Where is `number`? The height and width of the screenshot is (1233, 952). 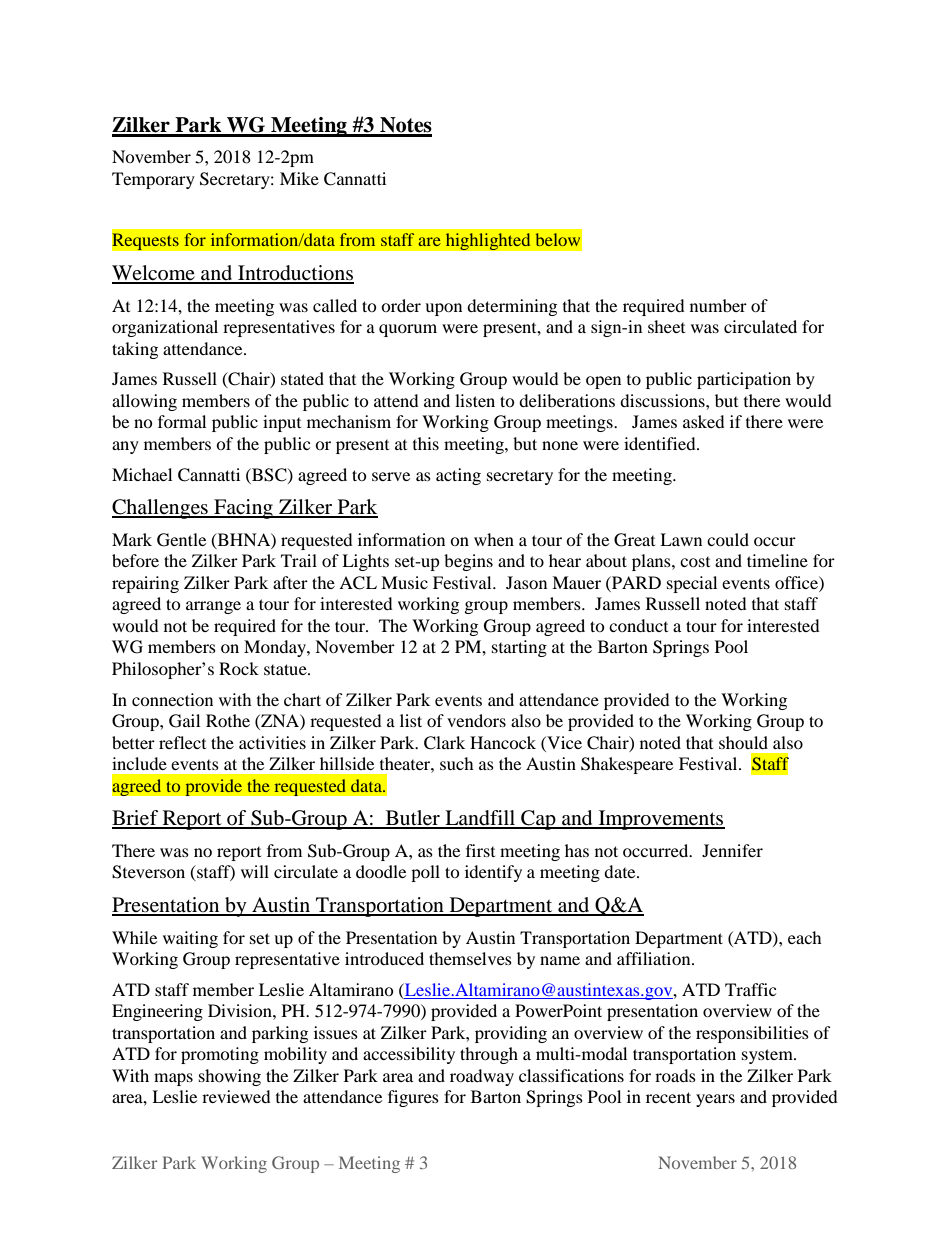 number is located at coordinates (718, 305).
